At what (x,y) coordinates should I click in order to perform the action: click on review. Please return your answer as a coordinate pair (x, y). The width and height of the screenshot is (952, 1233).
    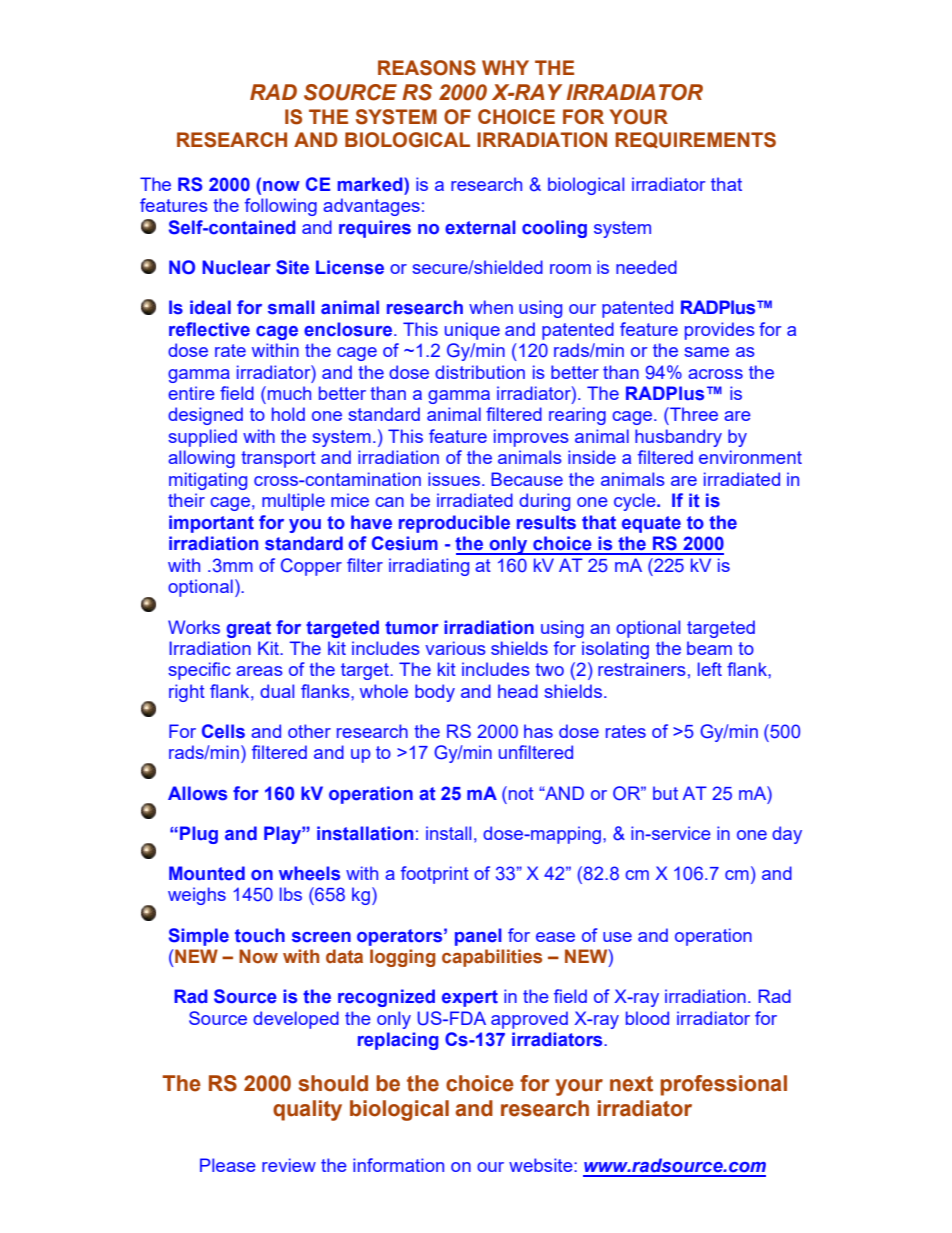
    Looking at the image, I should click on (289, 1165).
